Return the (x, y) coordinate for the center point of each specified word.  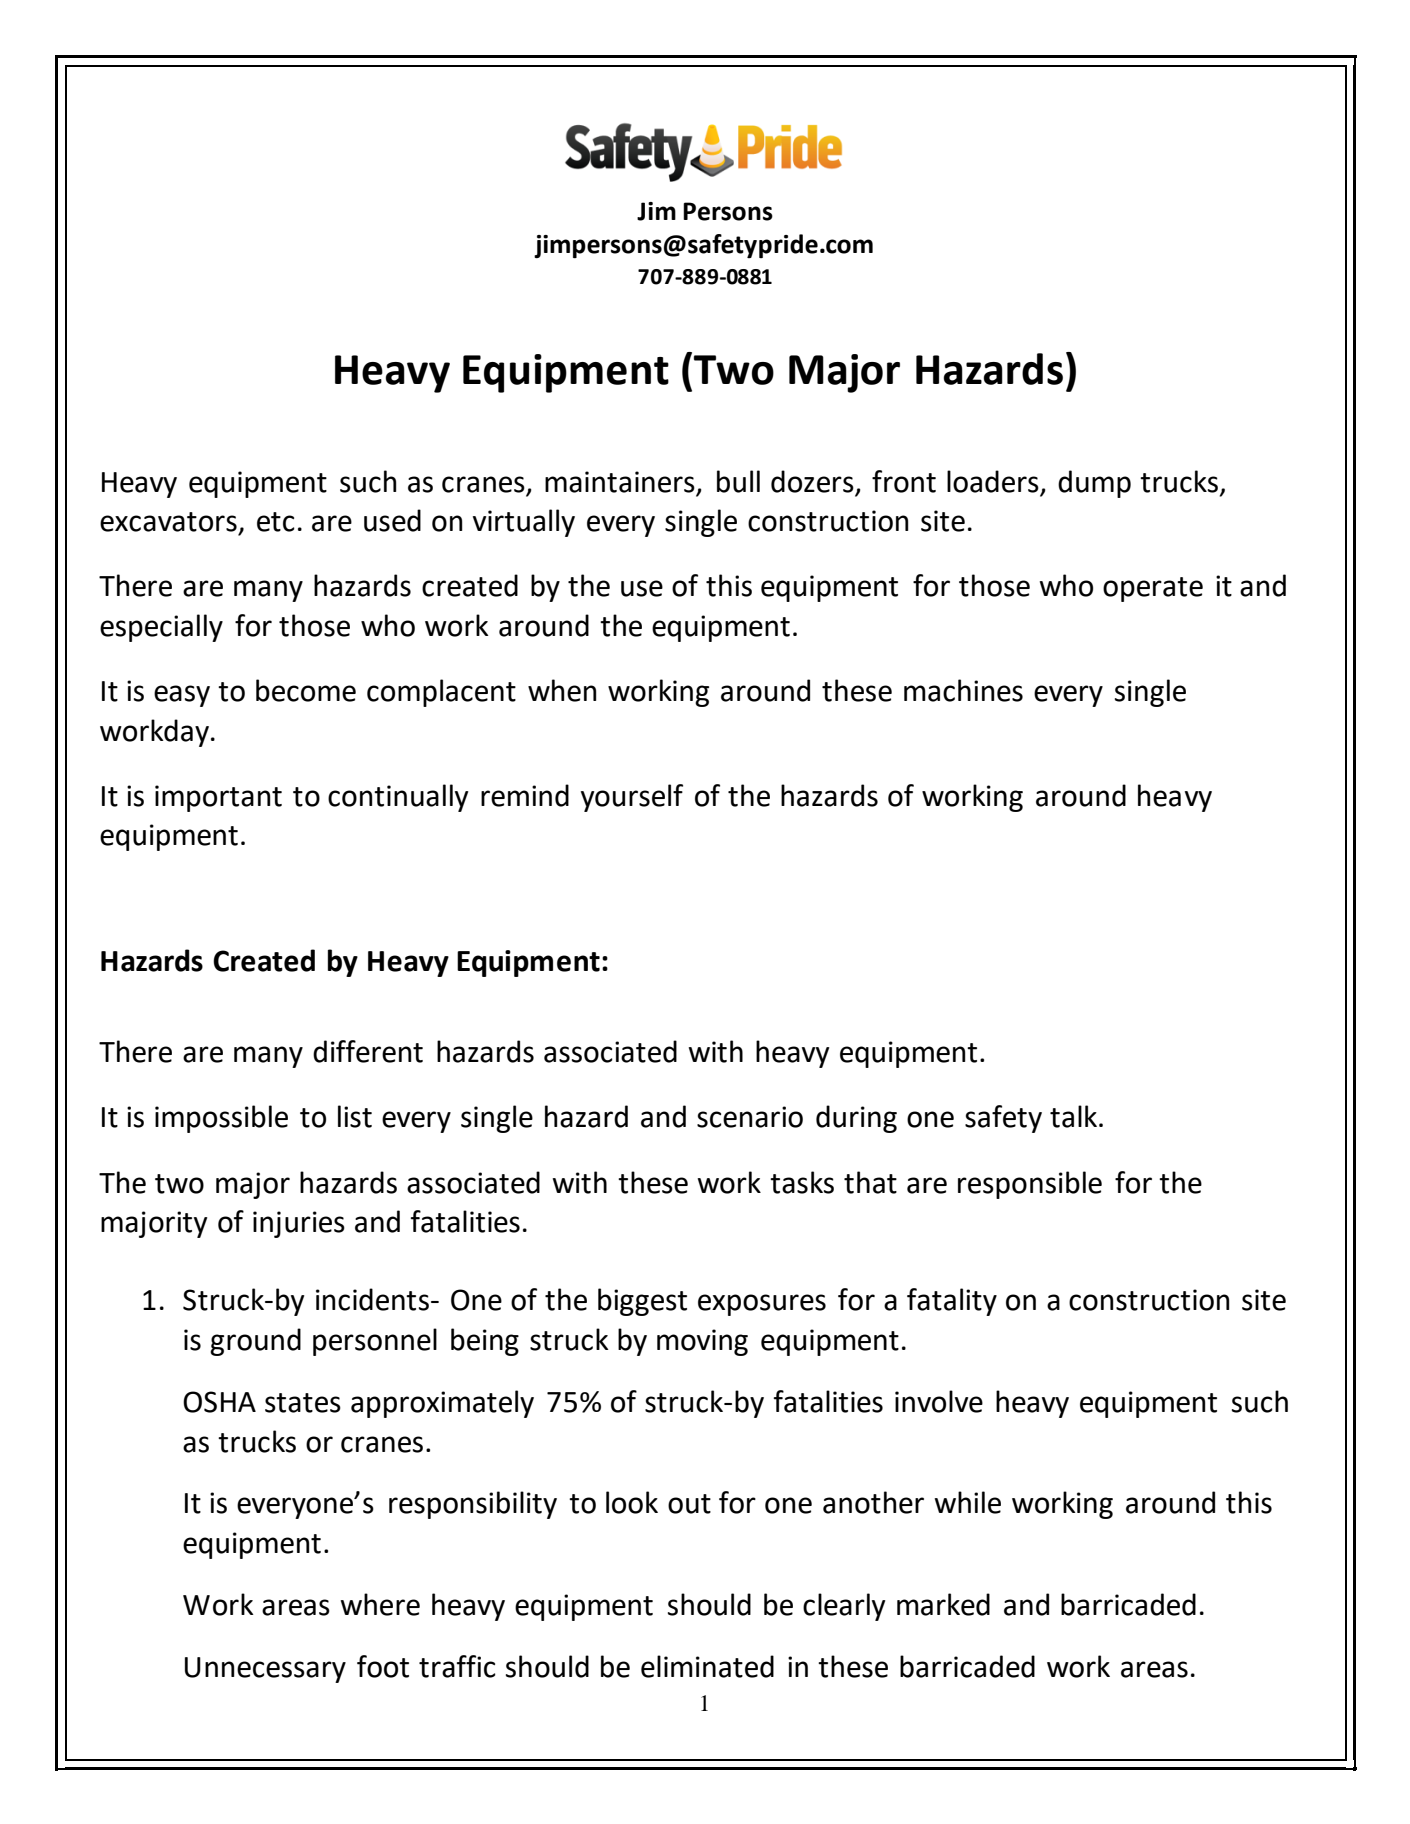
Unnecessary (265, 1670)
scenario (750, 1117)
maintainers (621, 483)
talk (1075, 1116)
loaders (994, 482)
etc (276, 522)
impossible (221, 1119)
